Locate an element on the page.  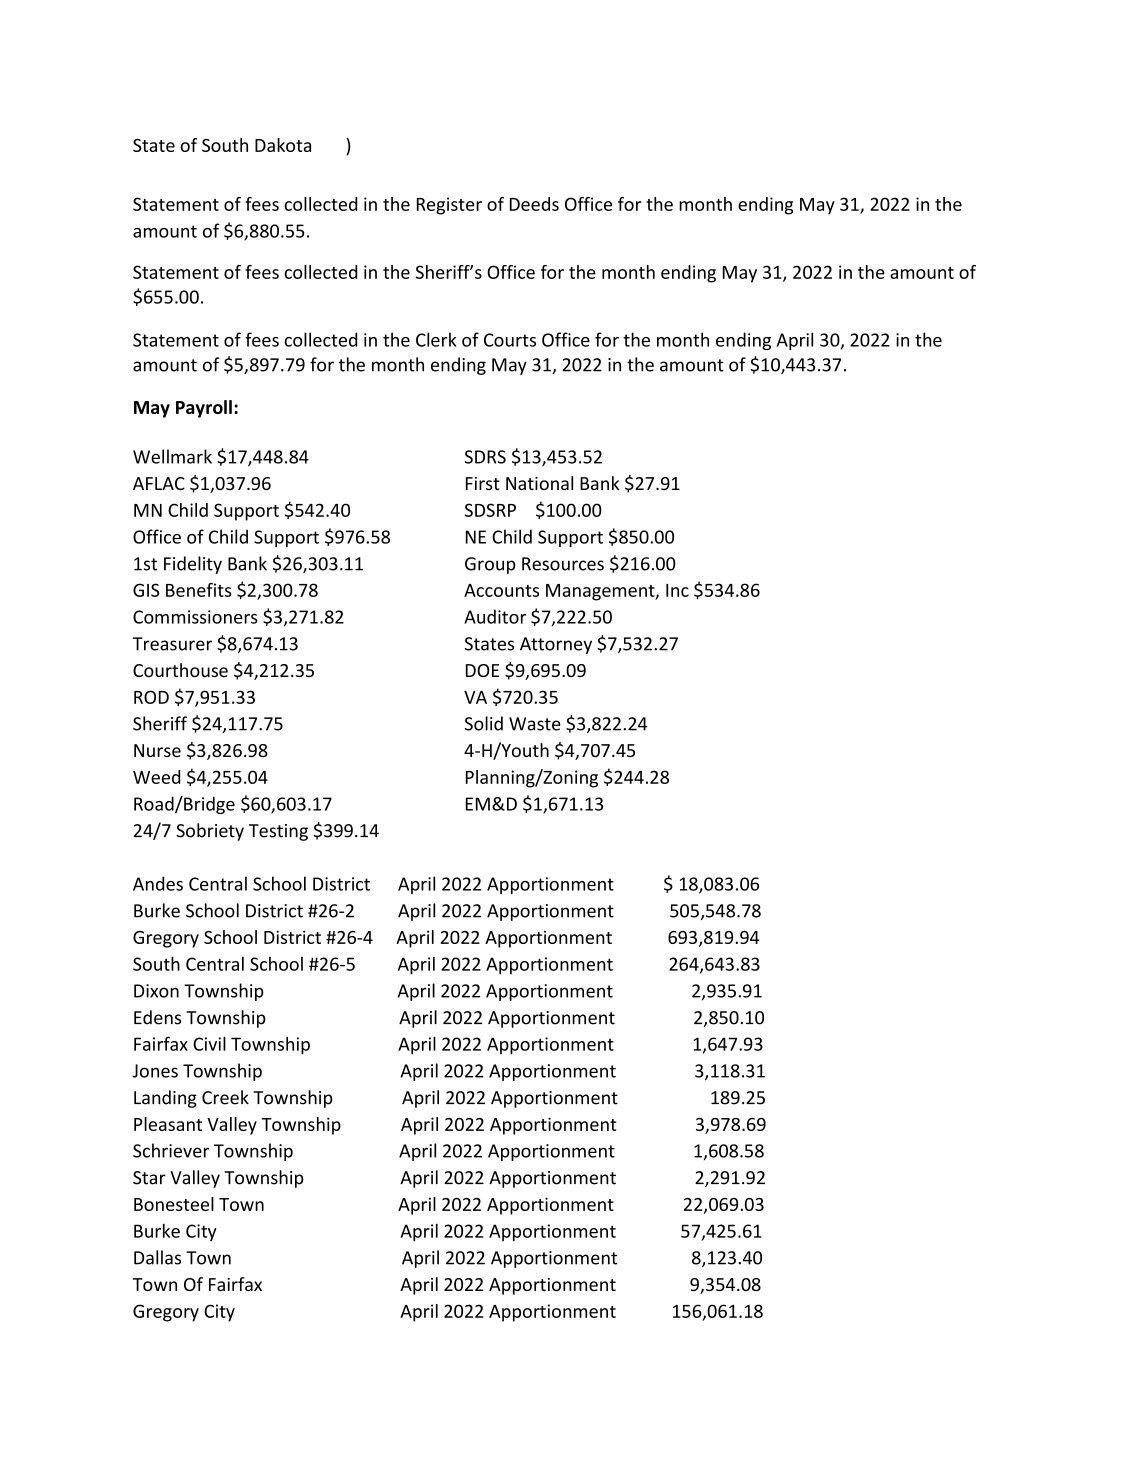
Courthouse is located at coordinates (180, 670).
